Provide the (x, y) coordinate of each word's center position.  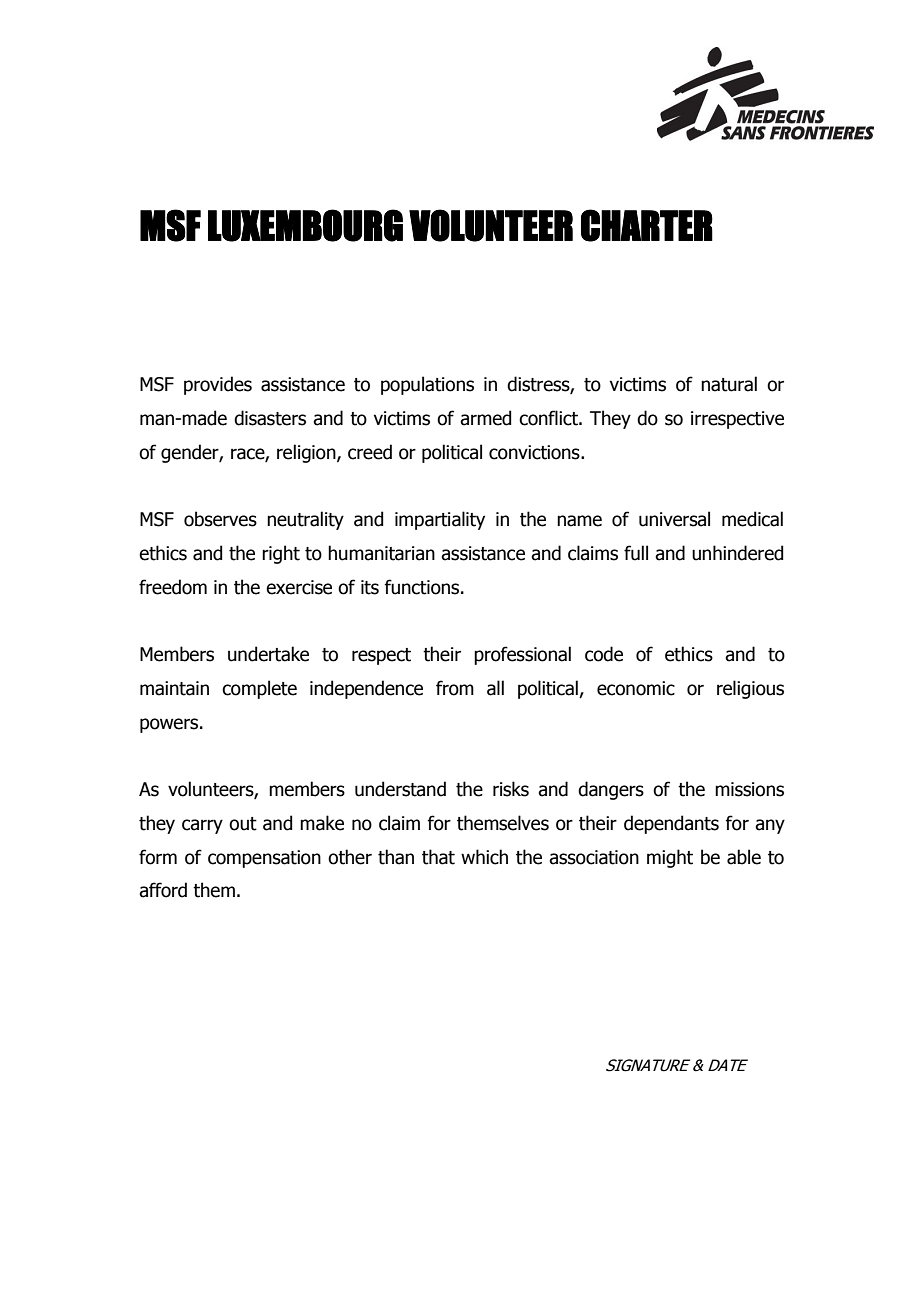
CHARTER (647, 225)
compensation (264, 859)
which (484, 857)
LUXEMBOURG (305, 225)
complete (259, 689)
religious (750, 689)
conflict (549, 418)
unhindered (737, 553)
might (670, 858)
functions (423, 587)
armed (485, 418)
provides (218, 385)
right (281, 554)
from (455, 688)
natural (729, 384)
